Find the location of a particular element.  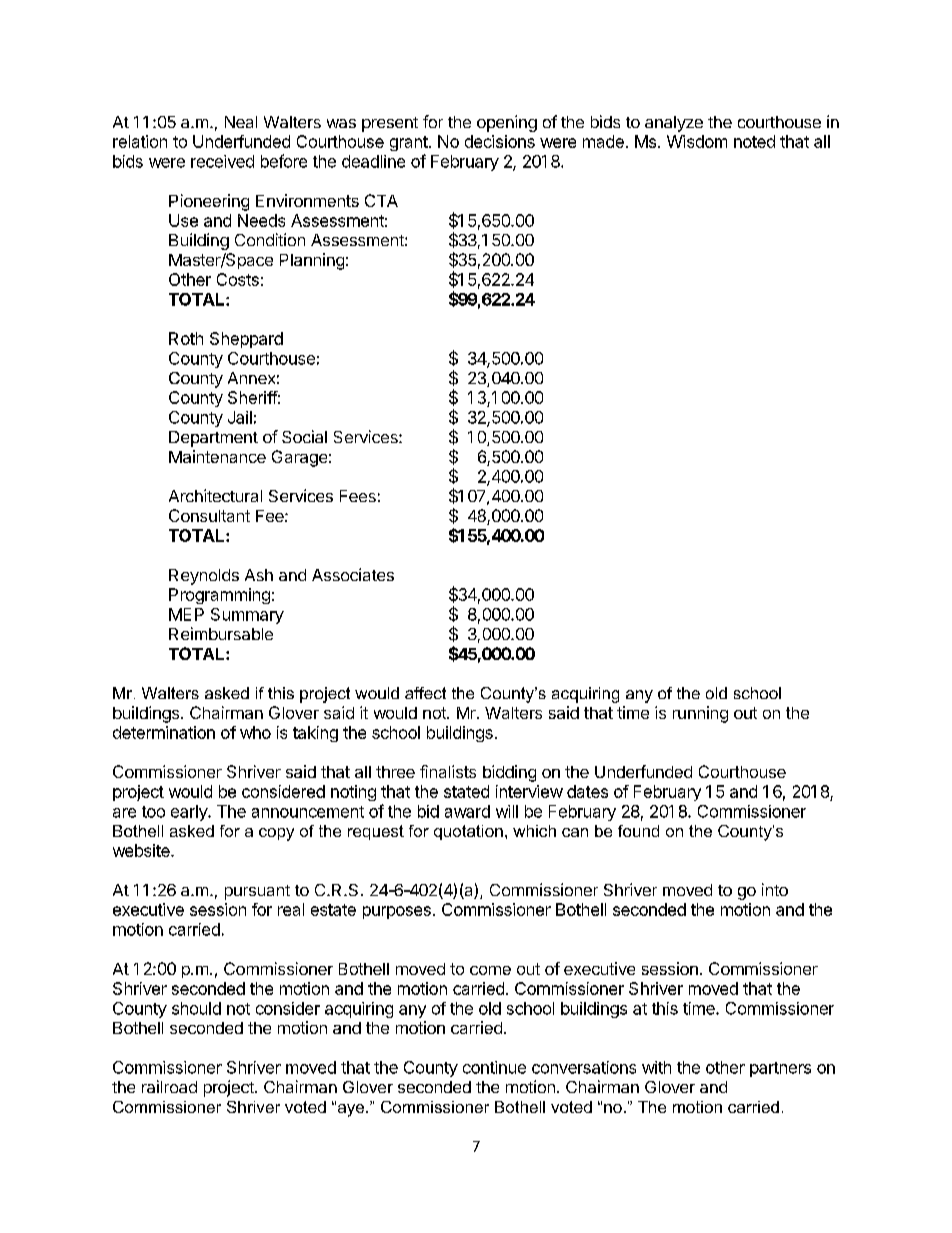

with is located at coordinates (656, 1067).
